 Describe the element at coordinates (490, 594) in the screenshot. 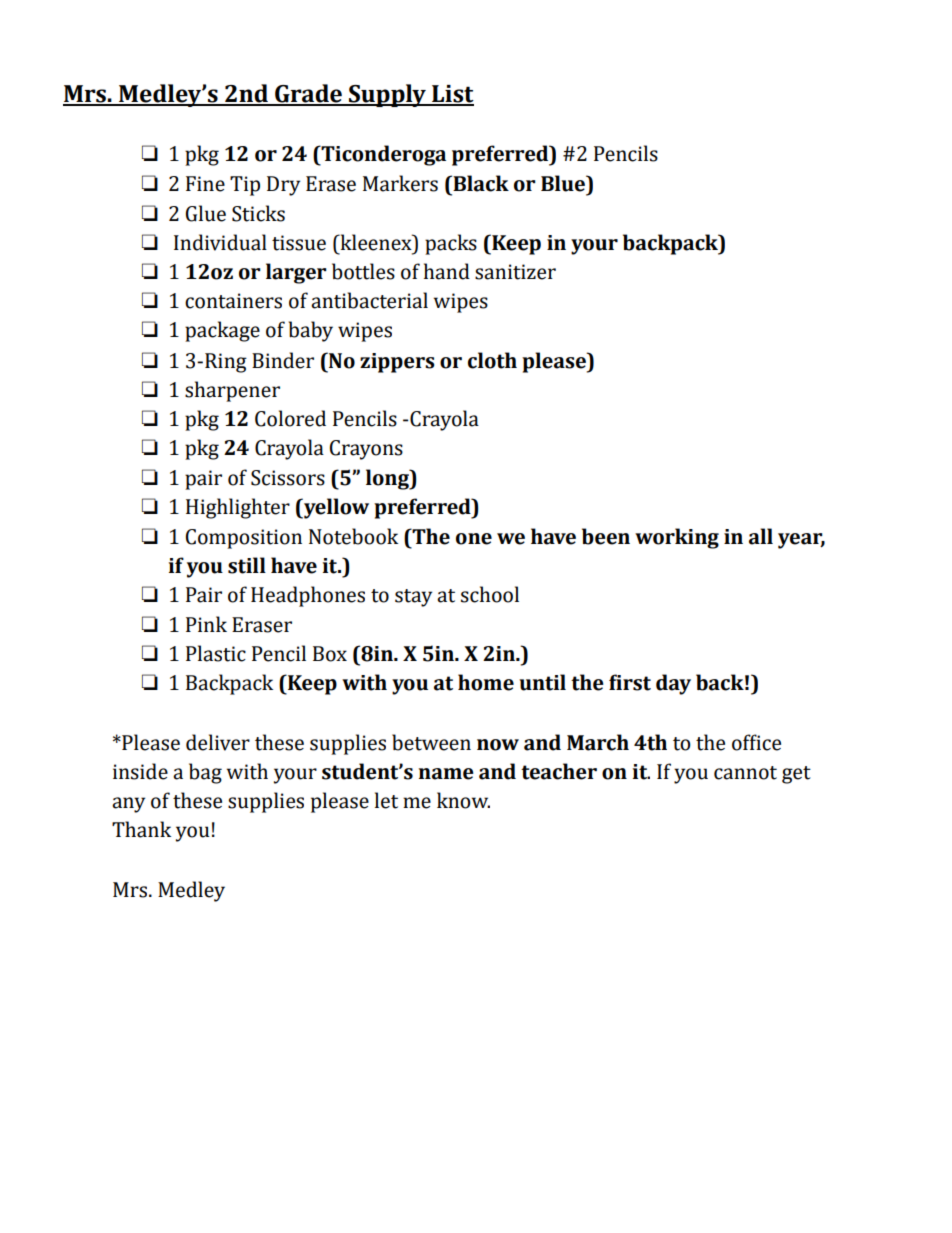

I see `school` at that location.
